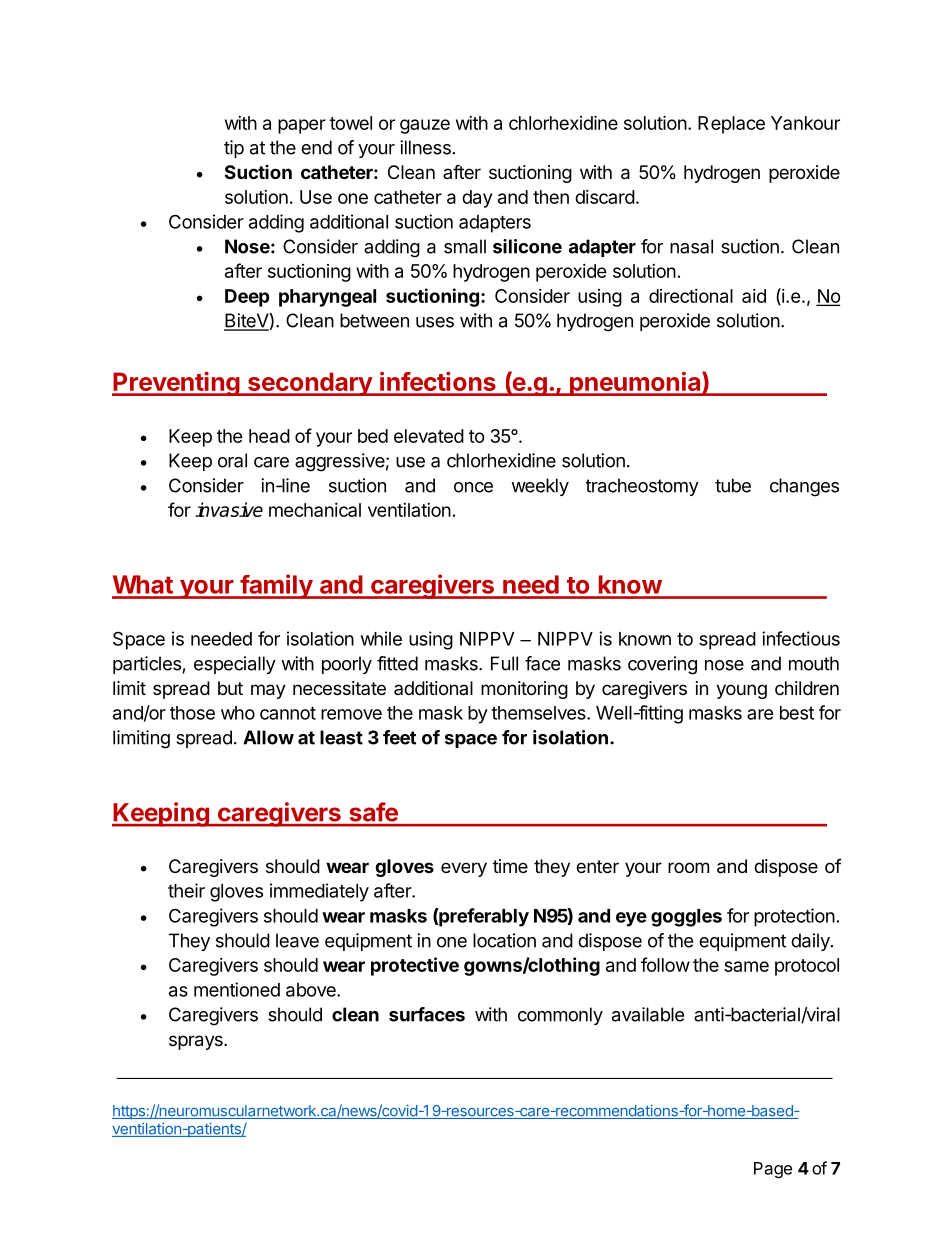  I want to click on family, so click(276, 586).
